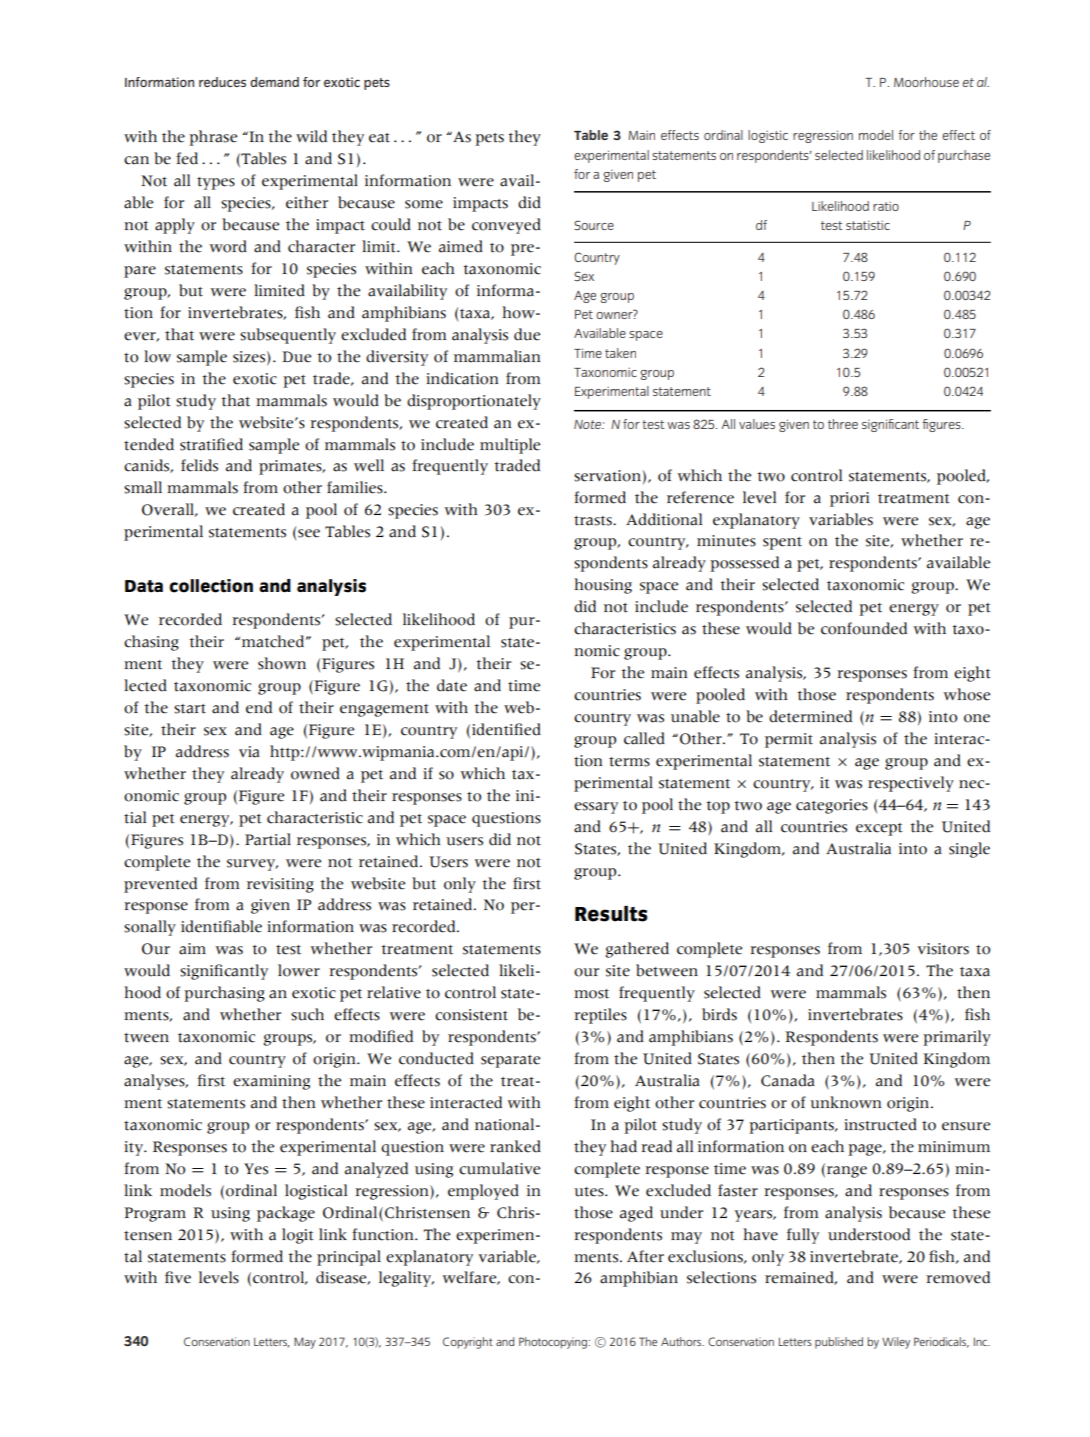  Describe the element at coordinates (506, 729) in the image. I see `identified` at that location.
